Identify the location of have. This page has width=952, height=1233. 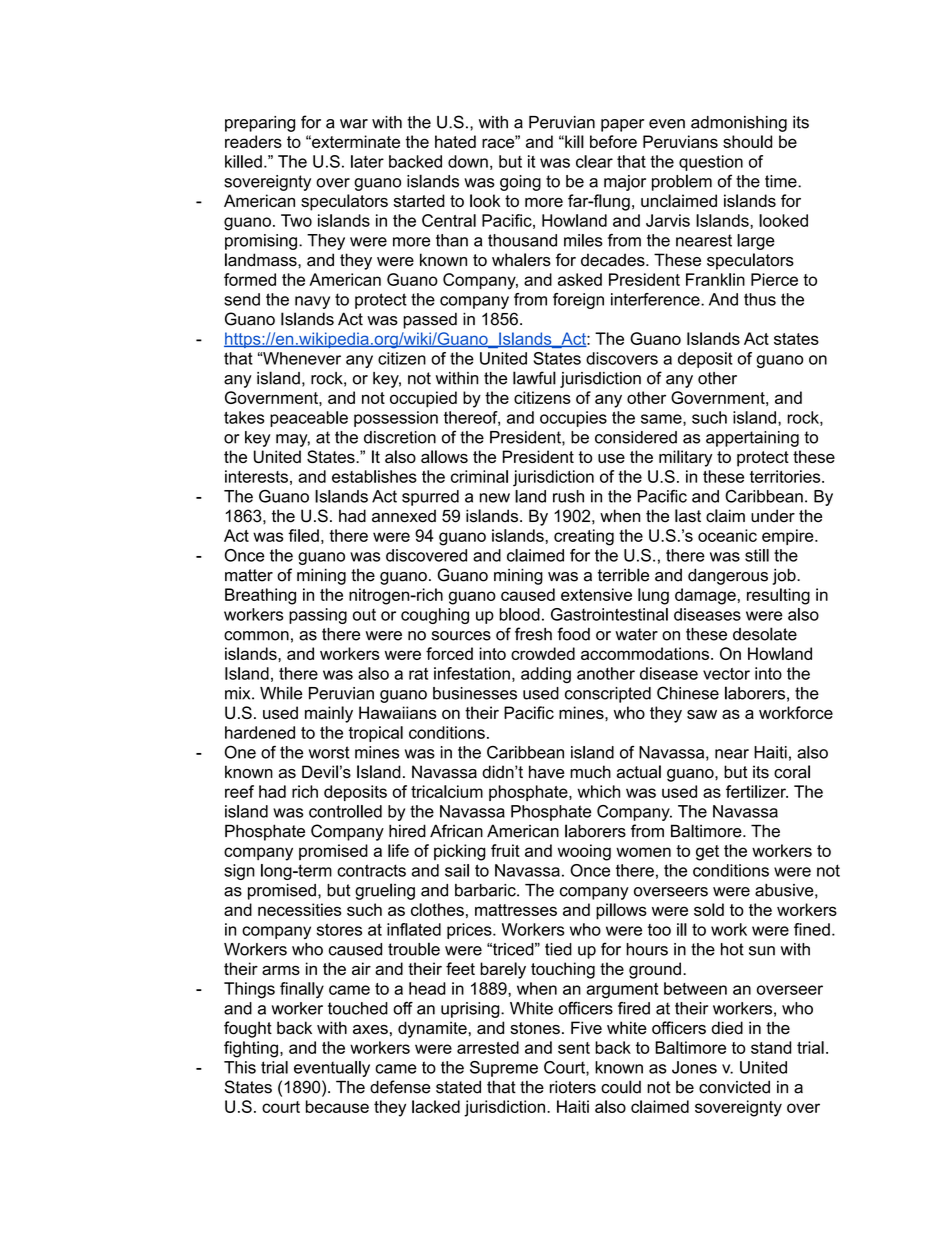
(546, 772).
